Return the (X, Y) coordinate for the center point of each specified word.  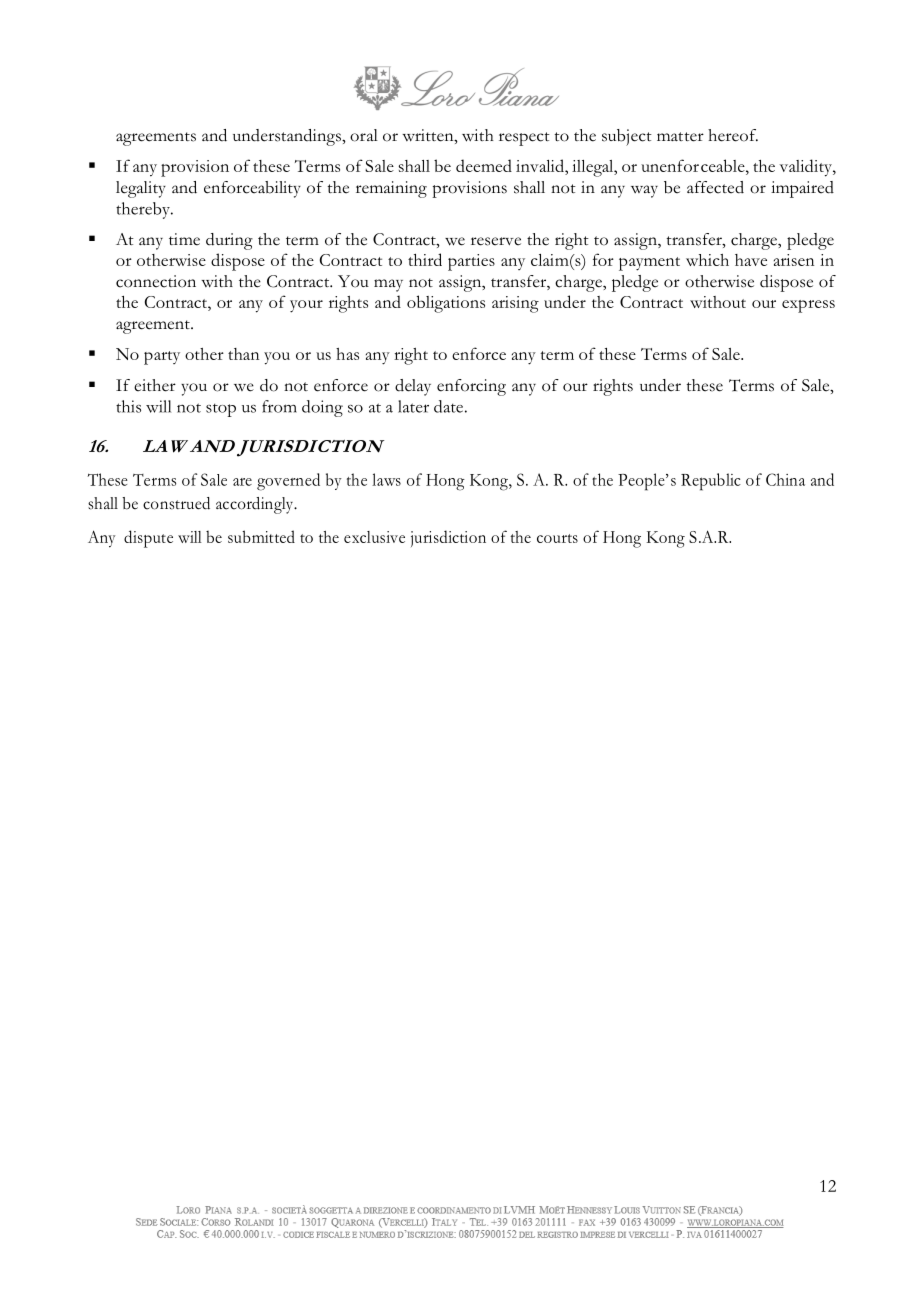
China (785, 479)
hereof (733, 135)
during (229, 241)
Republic (711, 482)
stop (221, 410)
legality (141, 189)
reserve (496, 241)
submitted (261, 536)
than (243, 354)
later (413, 406)
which (707, 260)
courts (557, 538)
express (808, 306)
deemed (484, 165)
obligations (446, 304)
